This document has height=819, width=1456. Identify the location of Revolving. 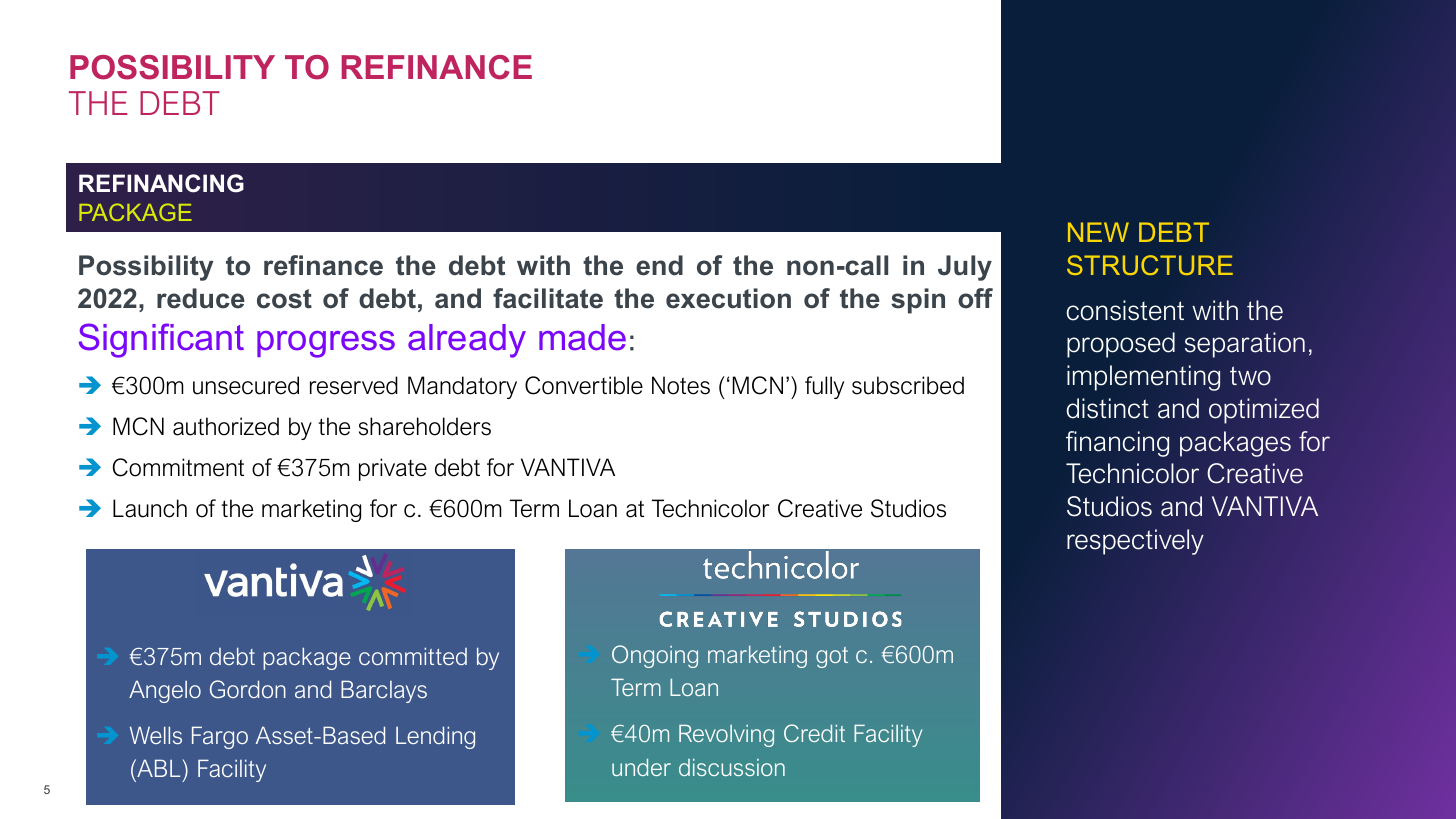
(726, 736).
